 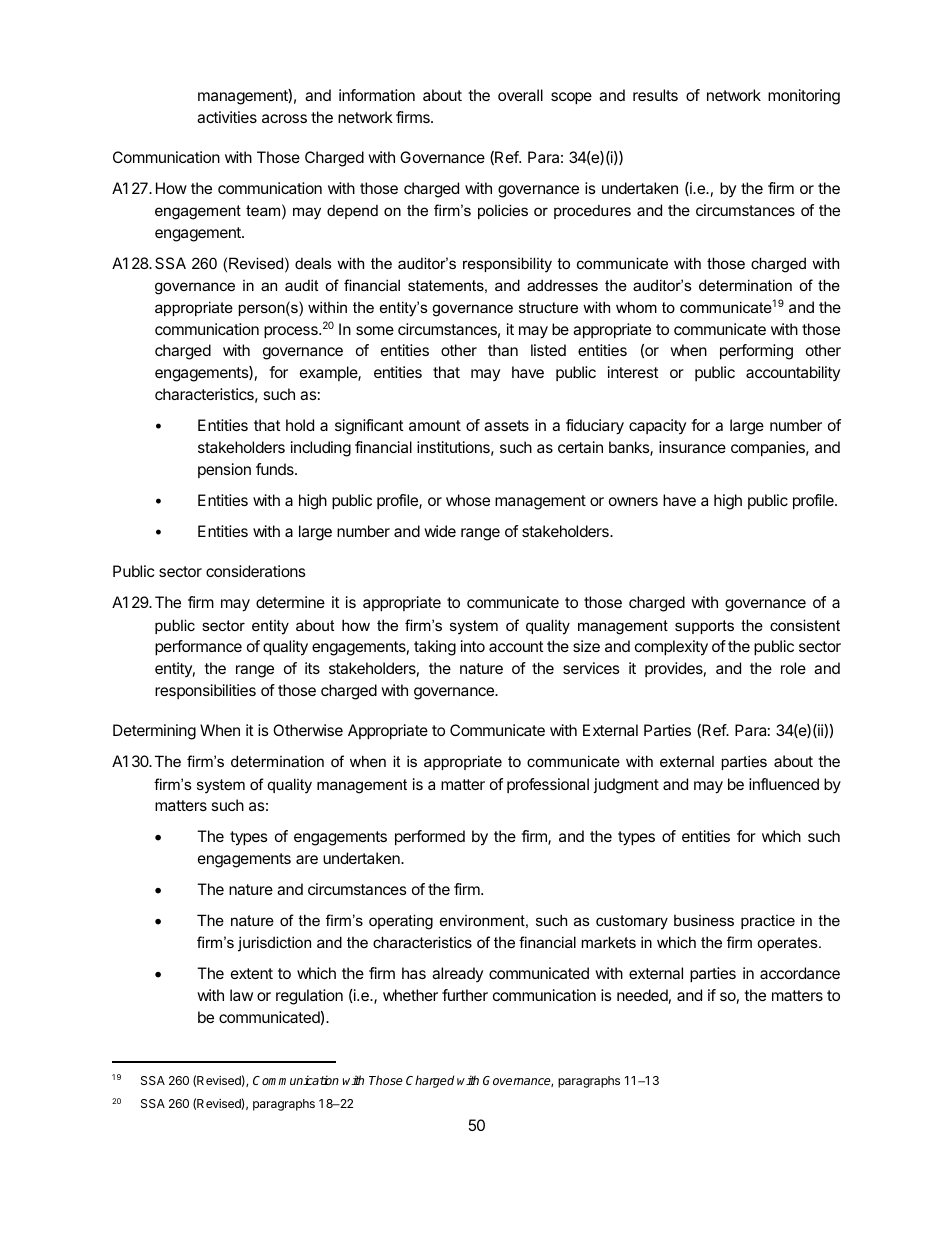 What do you see at coordinates (307, 859) in the screenshot?
I see `are` at bounding box center [307, 859].
